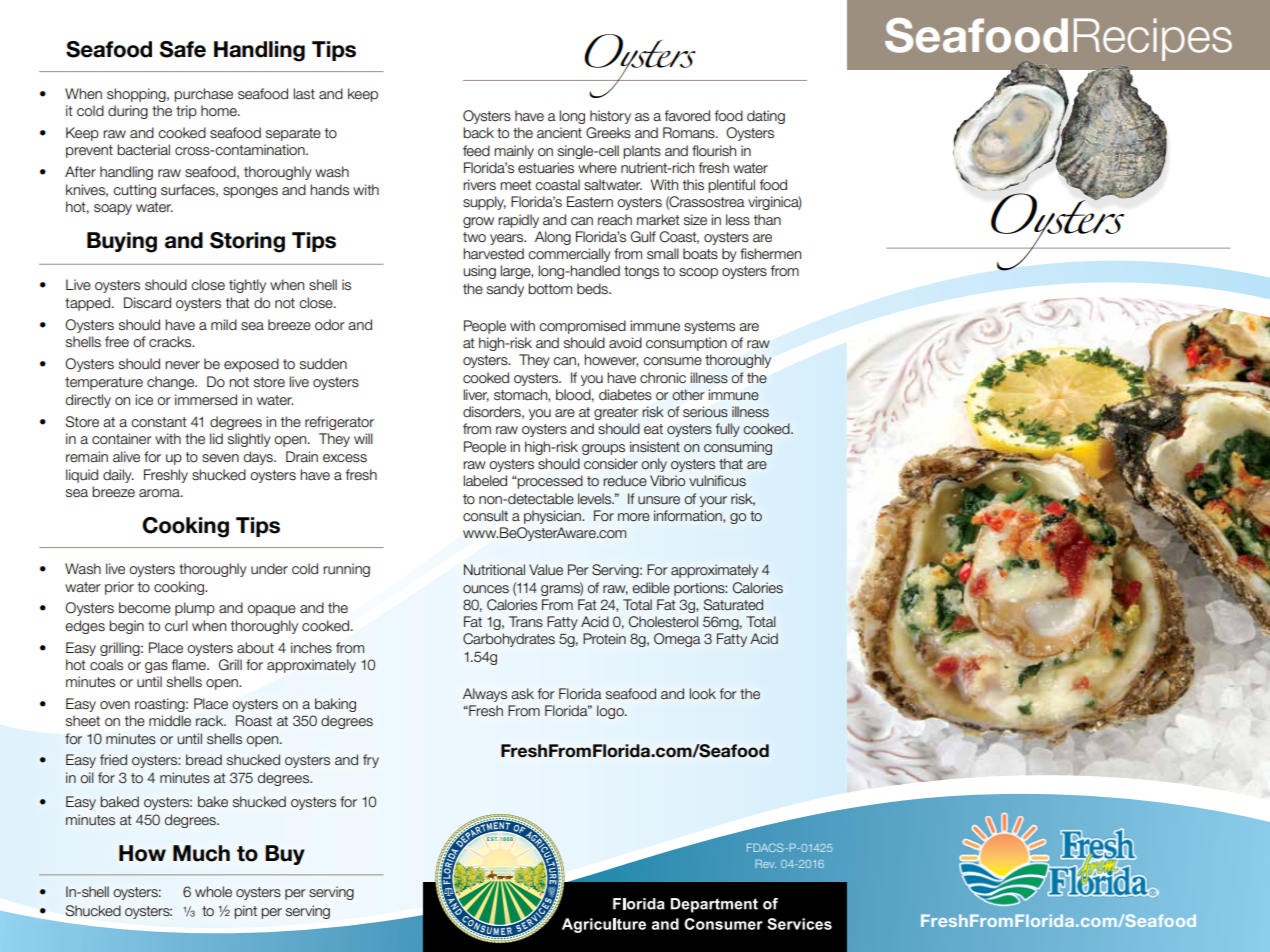 The width and height of the image is (1270, 952). What do you see at coordinates (213, 892) in the image?
I see `whole` at bounding box center [213, 892].
